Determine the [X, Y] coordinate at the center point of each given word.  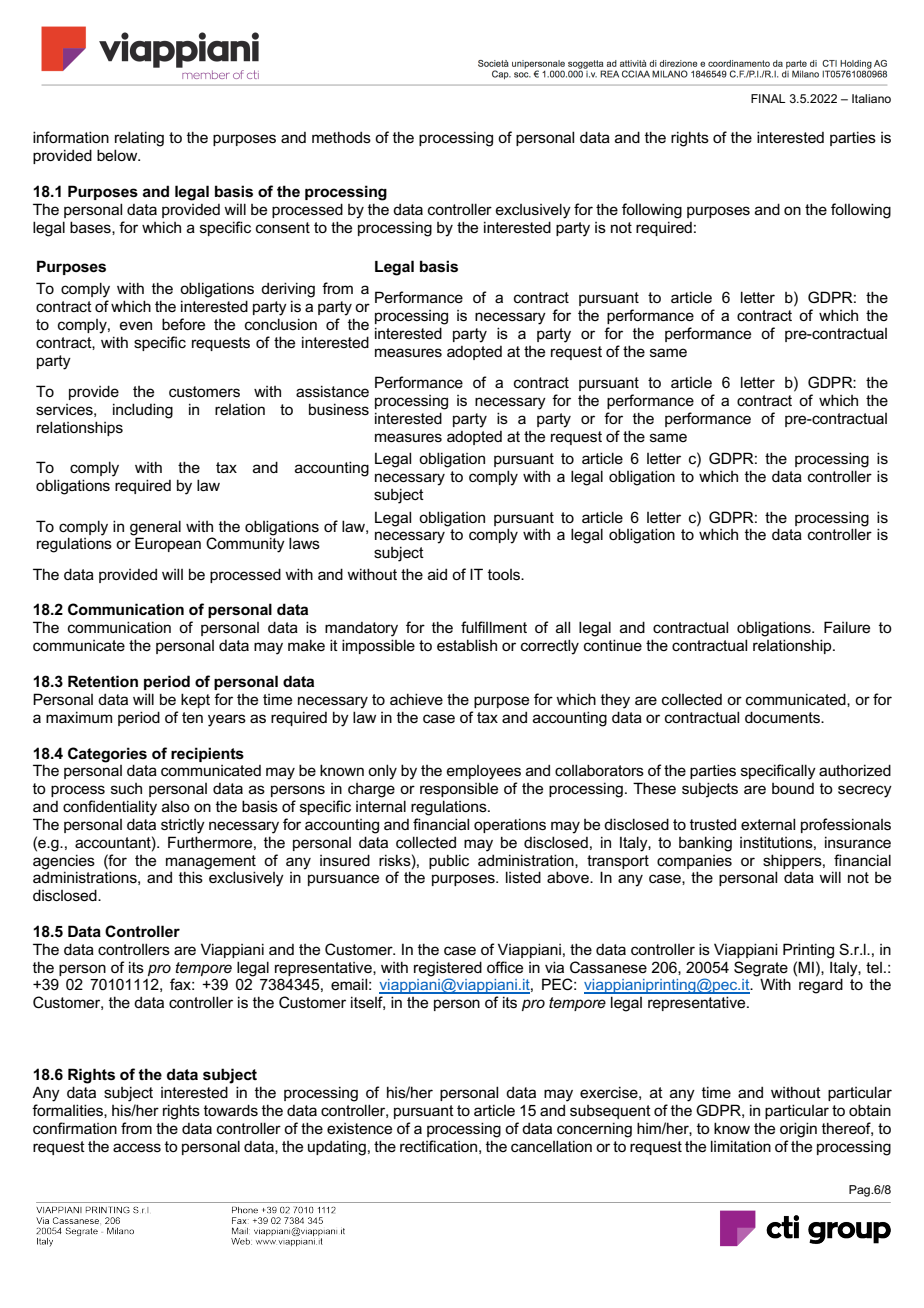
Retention [103, 681]
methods [341, 137]
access [137, 1147]
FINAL [768, 98]
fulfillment [494, 627]
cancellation [551, 1146]
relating [139, 139]
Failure [847, 627]
